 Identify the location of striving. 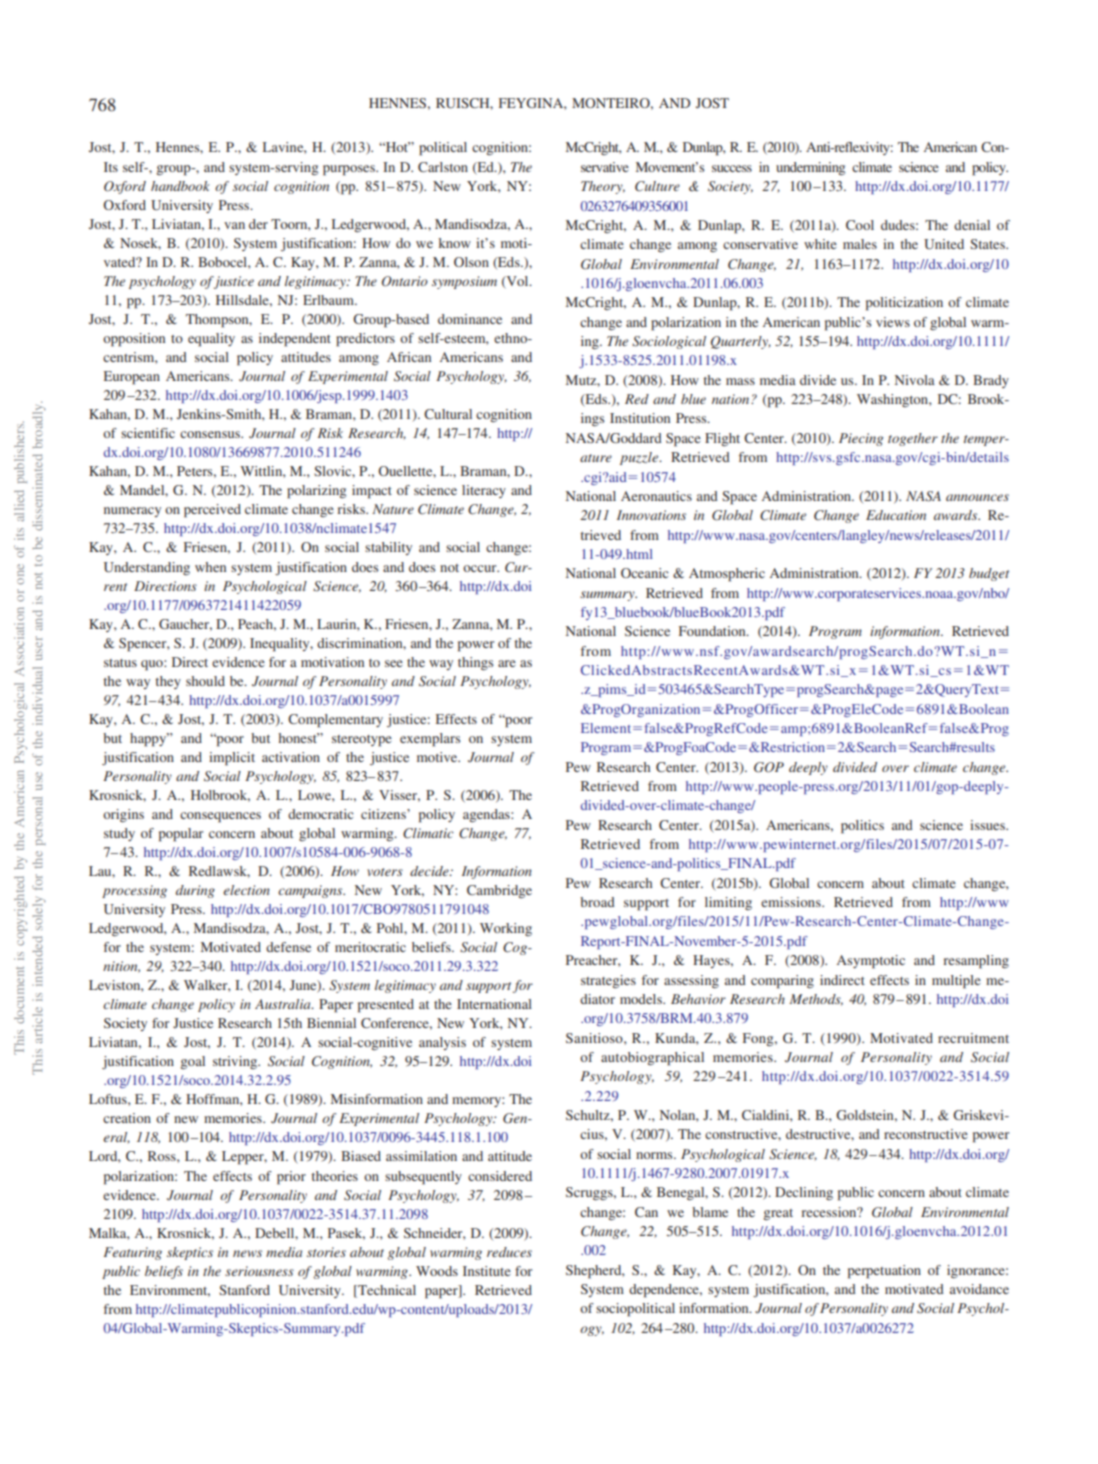
(236, 1062).
